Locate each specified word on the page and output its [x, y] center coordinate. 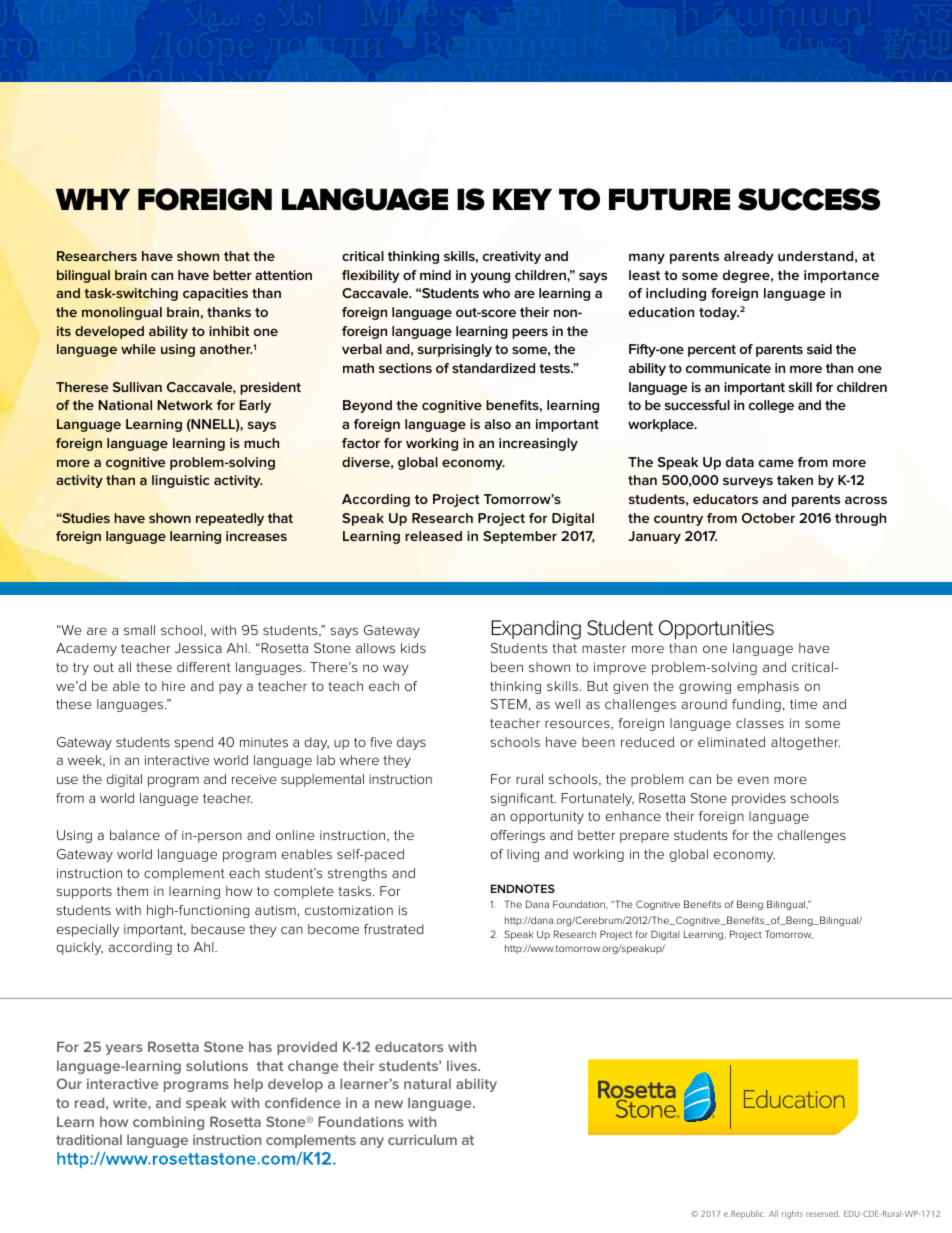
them [132, 891]
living [523, 855]
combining [168, 1123]
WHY [93, 199]
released [433, 536]
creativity [512, 257]
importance [841, 276]
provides [759, 799]
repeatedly [230, 519]
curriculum [422, 1139]
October [768, 518]
